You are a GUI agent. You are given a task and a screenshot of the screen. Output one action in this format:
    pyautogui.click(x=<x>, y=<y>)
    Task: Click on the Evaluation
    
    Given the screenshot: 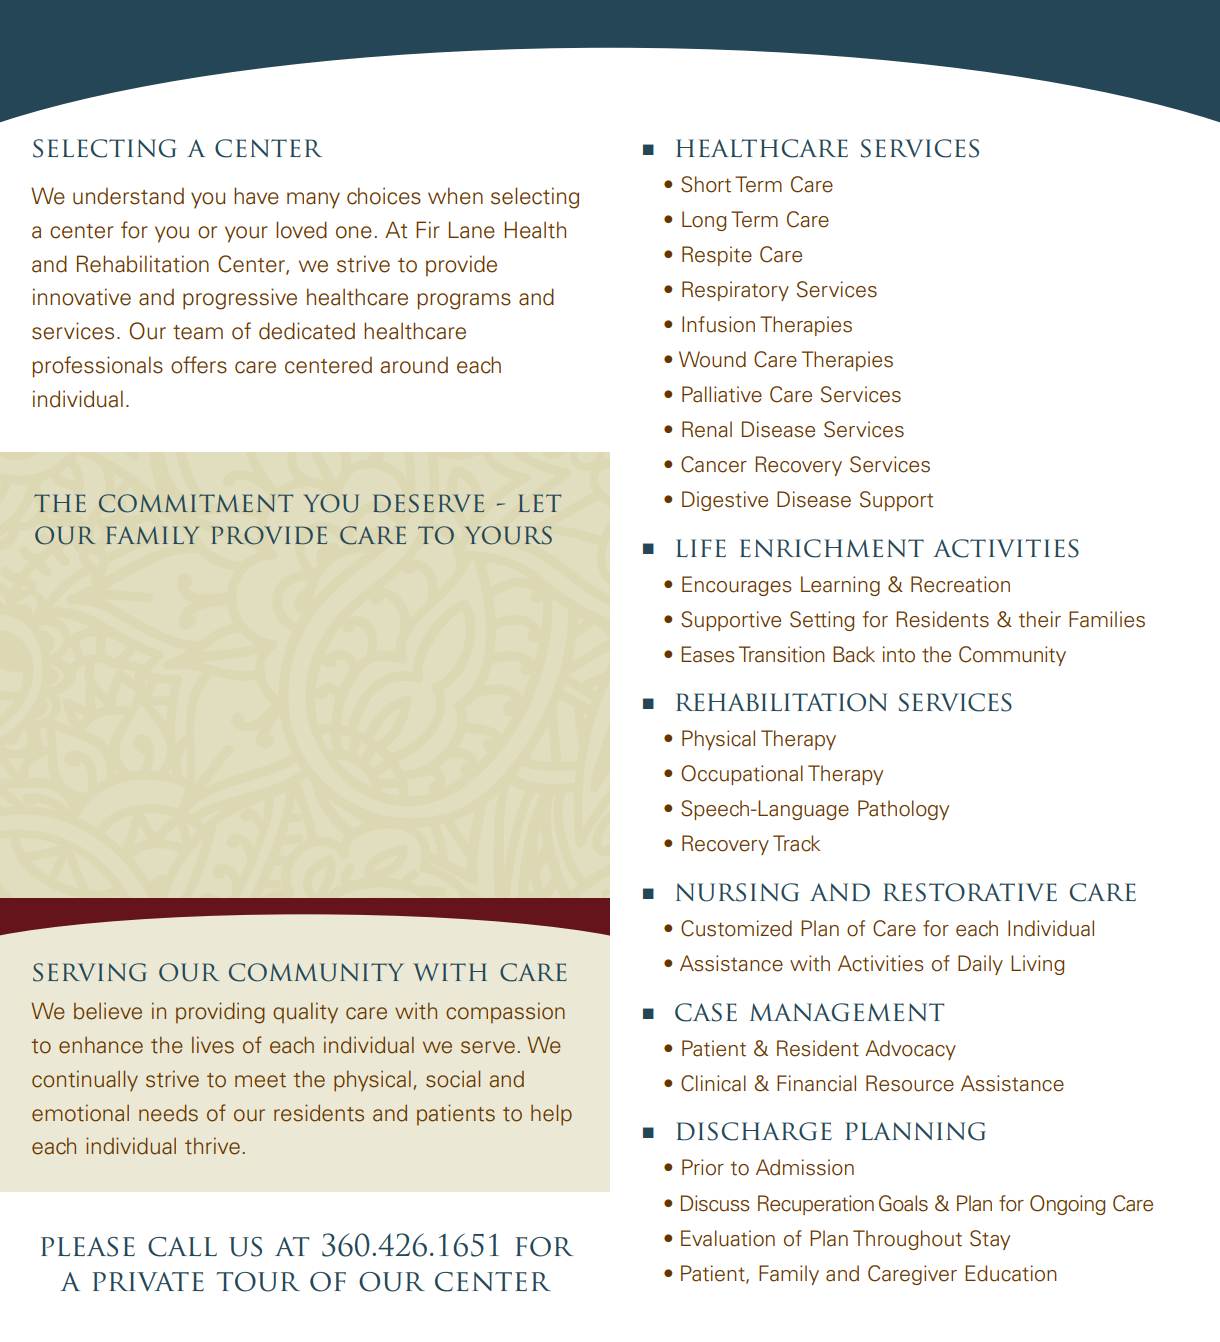 What is the action you would take?
    pyautogui.click(x=728, y=1238)
